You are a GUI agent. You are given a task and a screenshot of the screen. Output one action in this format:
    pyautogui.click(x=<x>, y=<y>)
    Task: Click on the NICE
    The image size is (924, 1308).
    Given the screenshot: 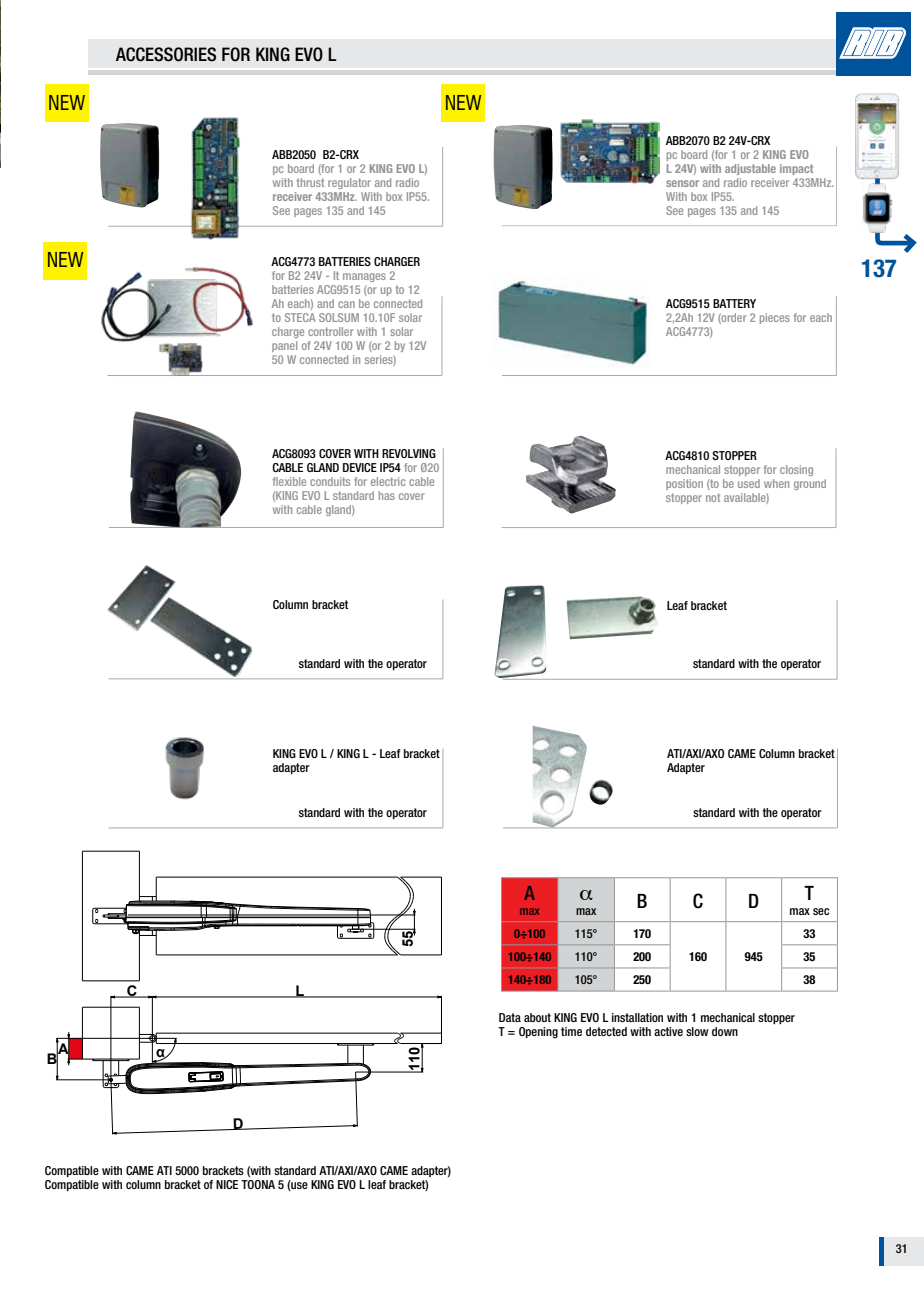 What is the action you would take?
    pyautogui.click(x=227, y=1184)
